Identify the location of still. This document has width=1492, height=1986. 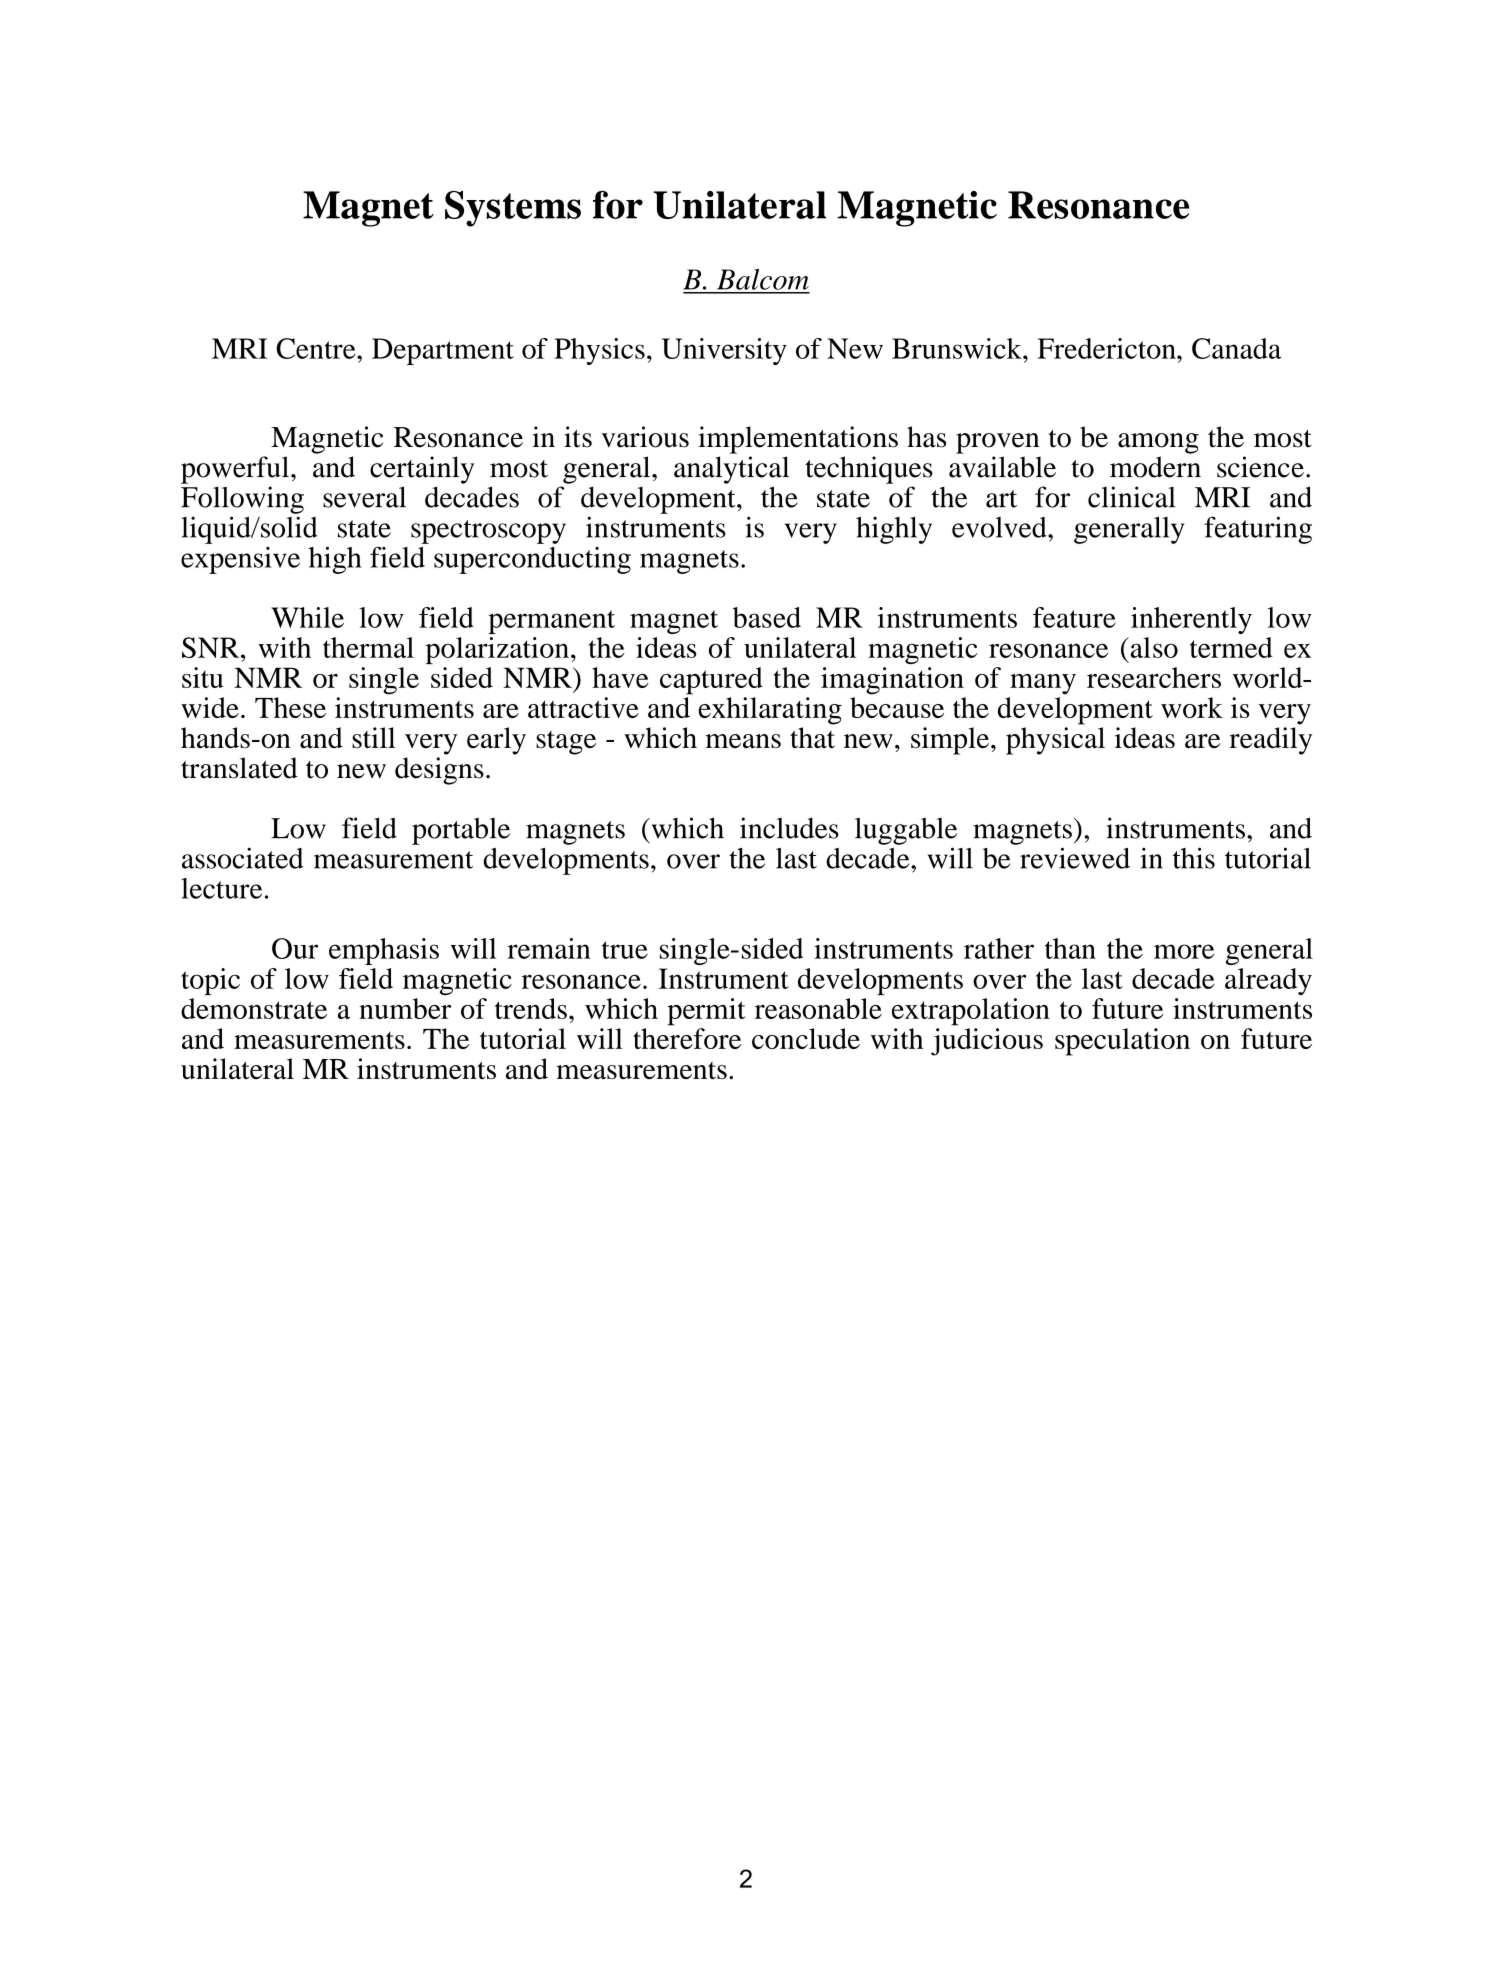
(373, 737).
